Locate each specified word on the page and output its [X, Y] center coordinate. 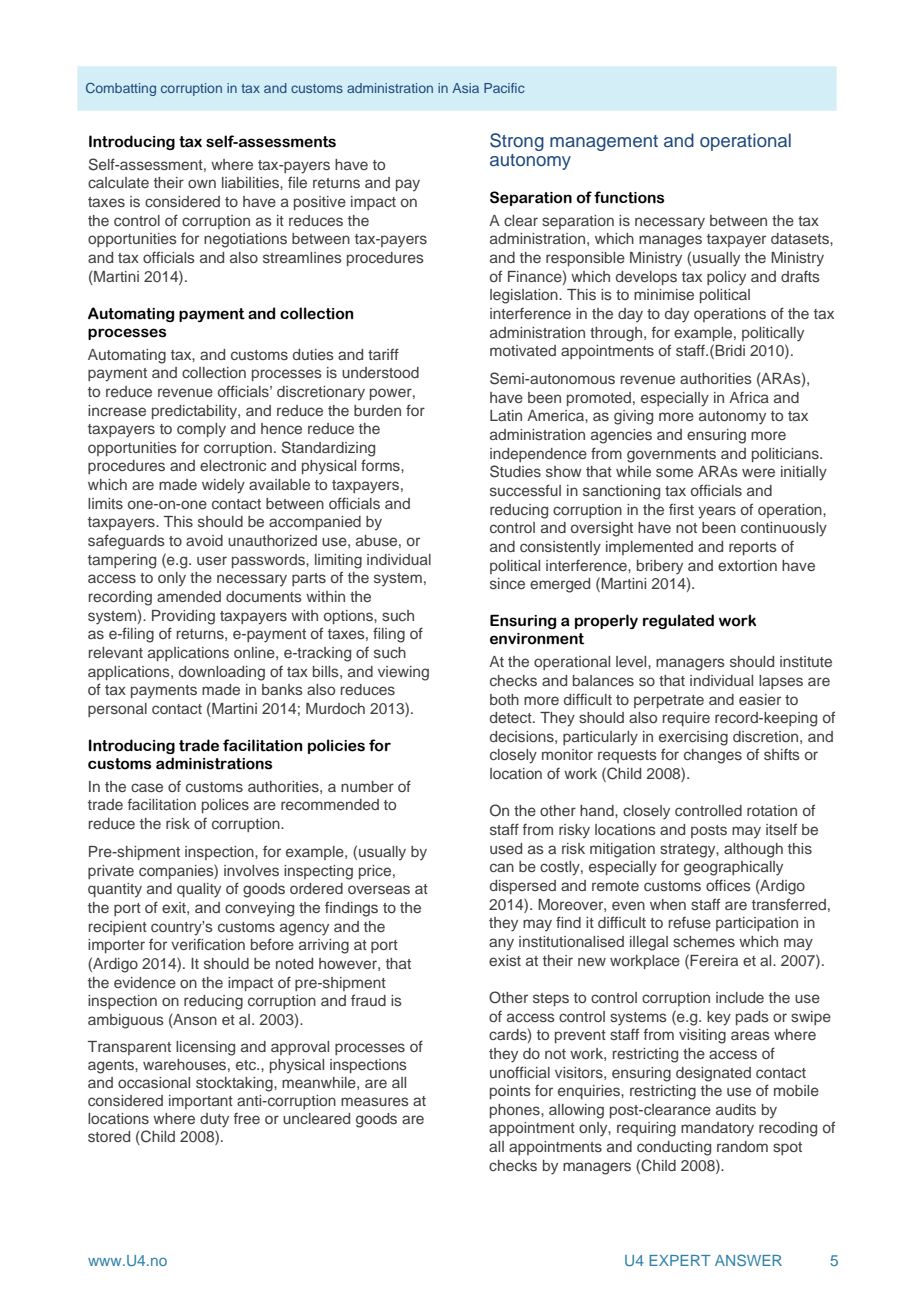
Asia [465, 88]
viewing [403, 673]
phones [516, 1111]
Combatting [121, 89]
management [604, 143]
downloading [222, 673]
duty [214, 1120]
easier [760, 699]
